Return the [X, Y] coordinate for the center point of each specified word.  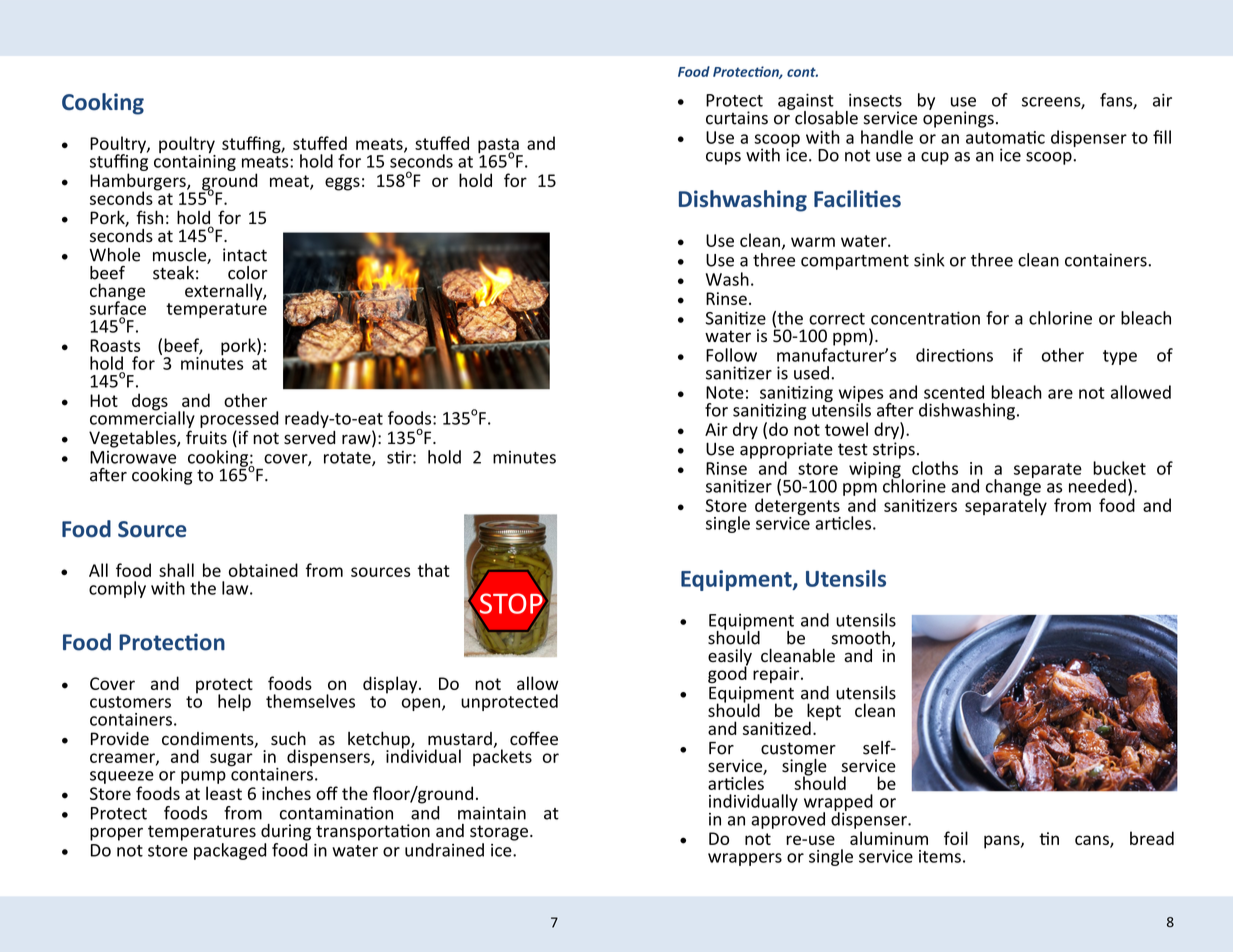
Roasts [115, 345]
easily [730, 658]
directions [954, 355]
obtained [263, 570]
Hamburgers [139, 183]
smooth [860, 638]
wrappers [745, 859]
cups [723, 158]
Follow [731, 355]
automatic [1005, 137]
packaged [230, 851]
